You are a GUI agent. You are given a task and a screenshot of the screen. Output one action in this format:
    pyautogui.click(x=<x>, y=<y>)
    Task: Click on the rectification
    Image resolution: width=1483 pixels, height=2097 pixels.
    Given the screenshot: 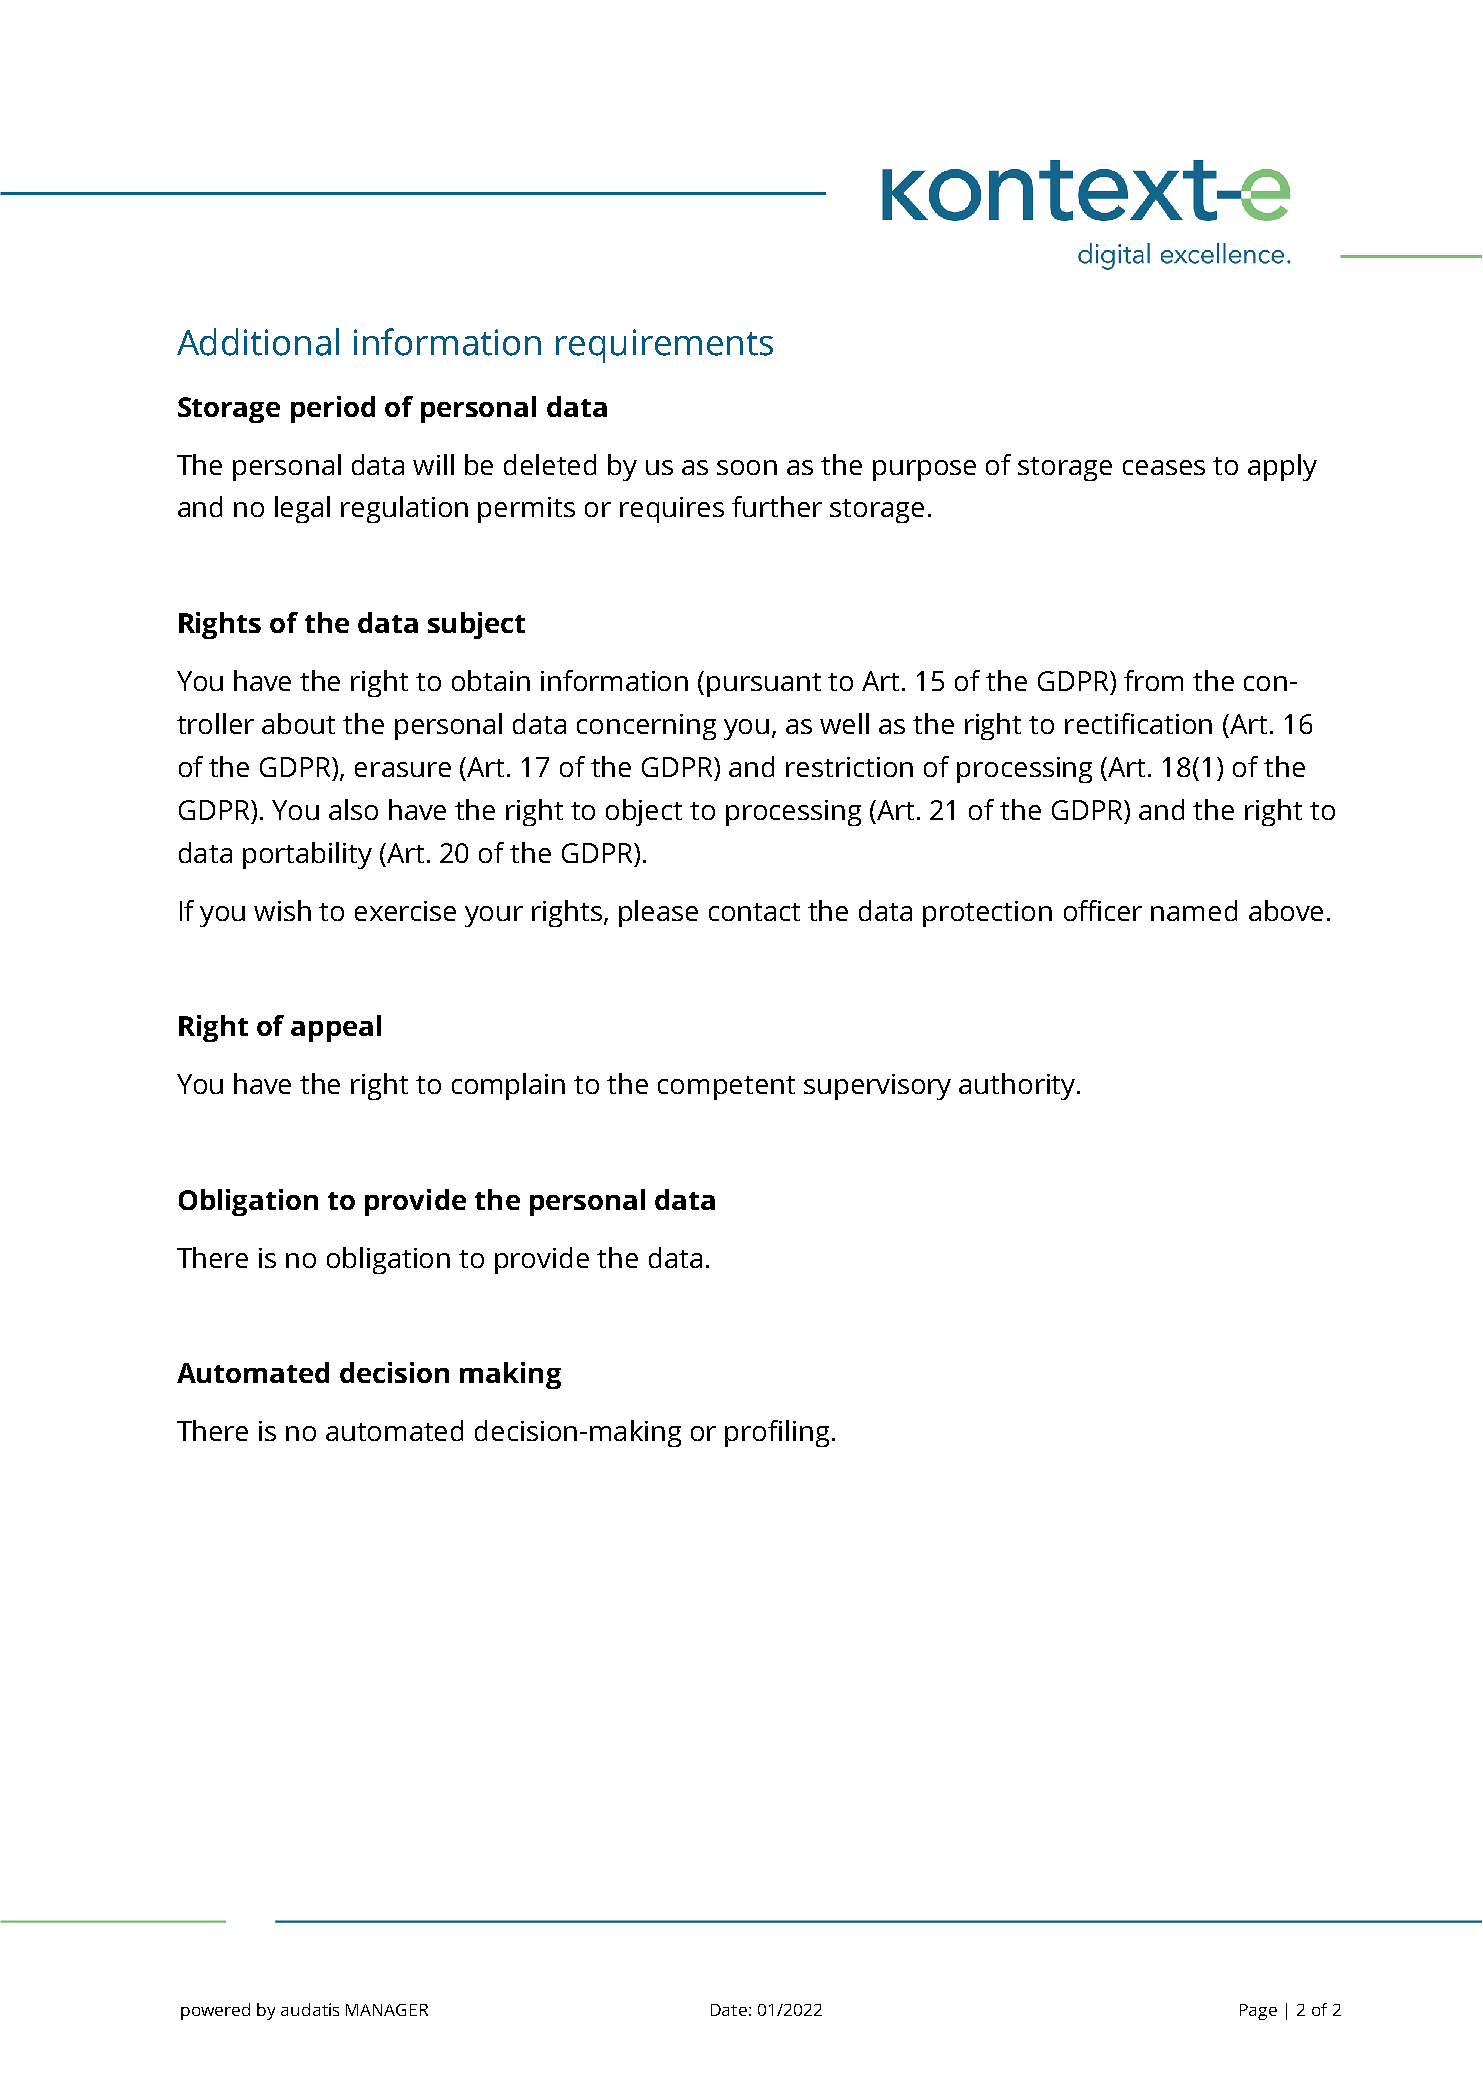 What is the action you would take?
    pyautogui.click(x=1138, y=723)
